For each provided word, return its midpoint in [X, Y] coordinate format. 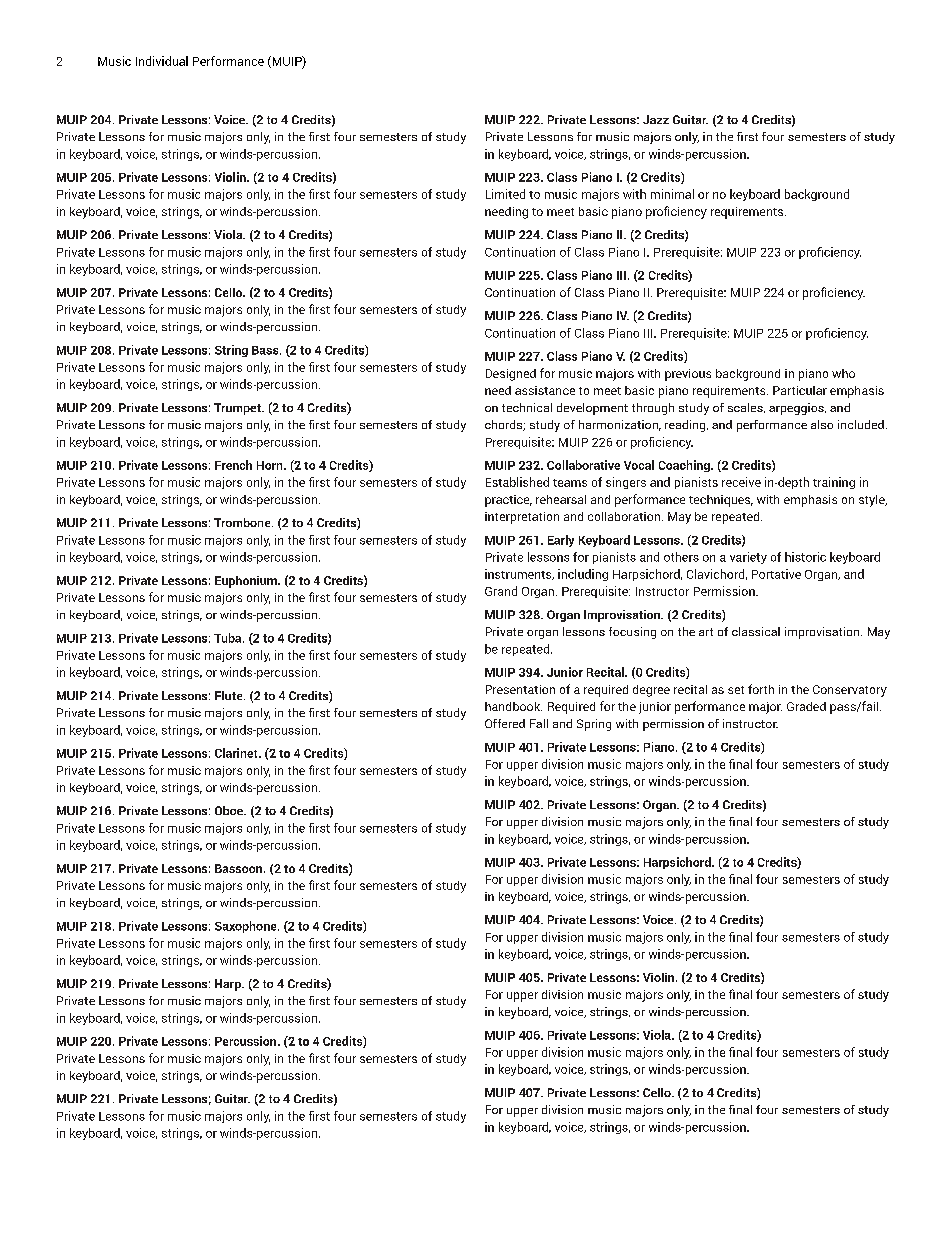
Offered [505, 723]
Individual [162, 61]
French [233, 465]
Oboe [230, 810]
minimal [672, 194]
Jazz [656, 119]
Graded [806, 706]
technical [527, 407]
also [822, 424]
